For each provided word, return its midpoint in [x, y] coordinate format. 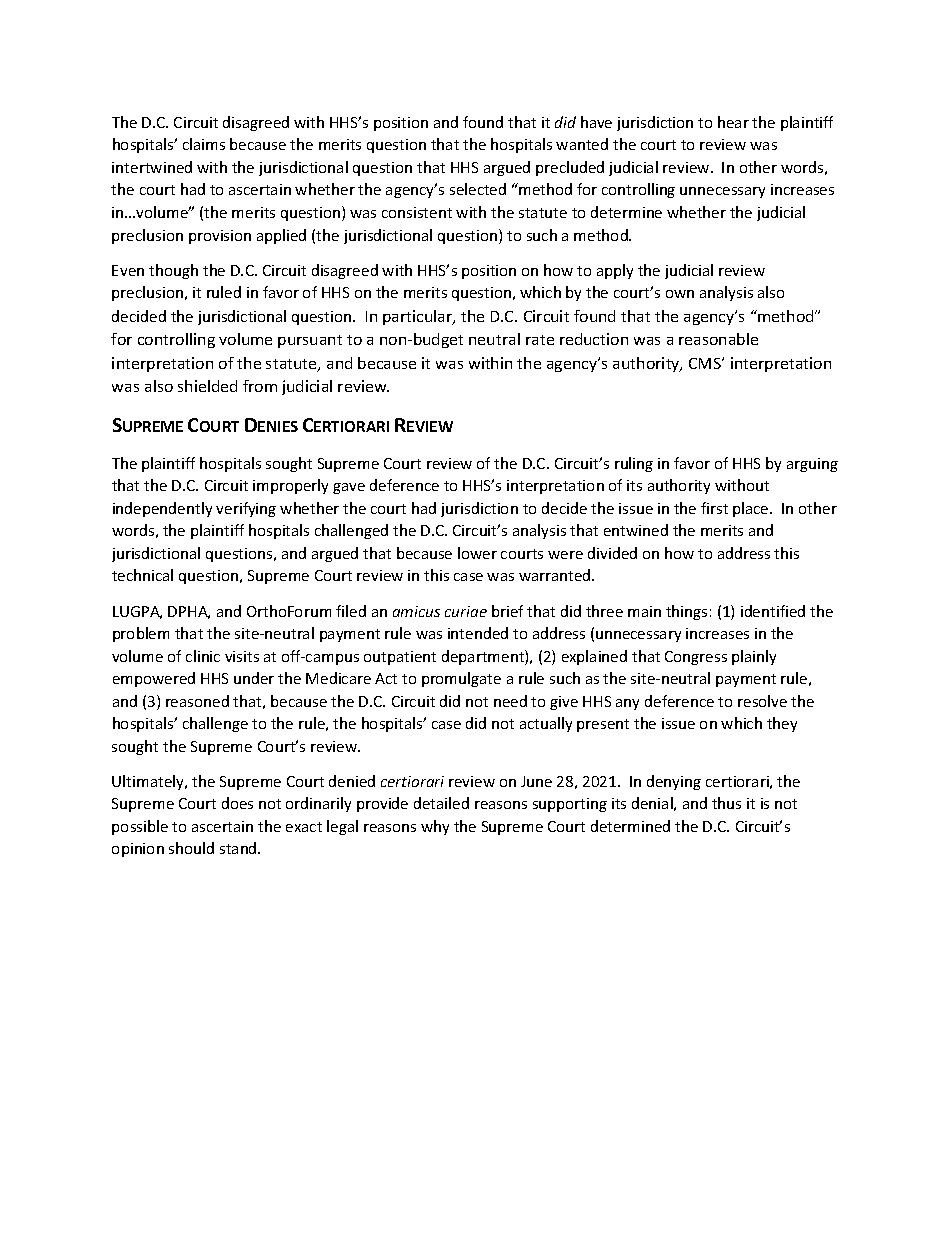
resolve [762, 701]
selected [478, 189]
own [680, 294]
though [173, 271]
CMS [706, 363]
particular [419, 317]
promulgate [461, 679]
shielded [207, 386]
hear [733, 122]
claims [204, 144]
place [752, 509]
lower [477, 553]
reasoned [197, 701]
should [191, 848]
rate [540, 340]
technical [142, 575]
